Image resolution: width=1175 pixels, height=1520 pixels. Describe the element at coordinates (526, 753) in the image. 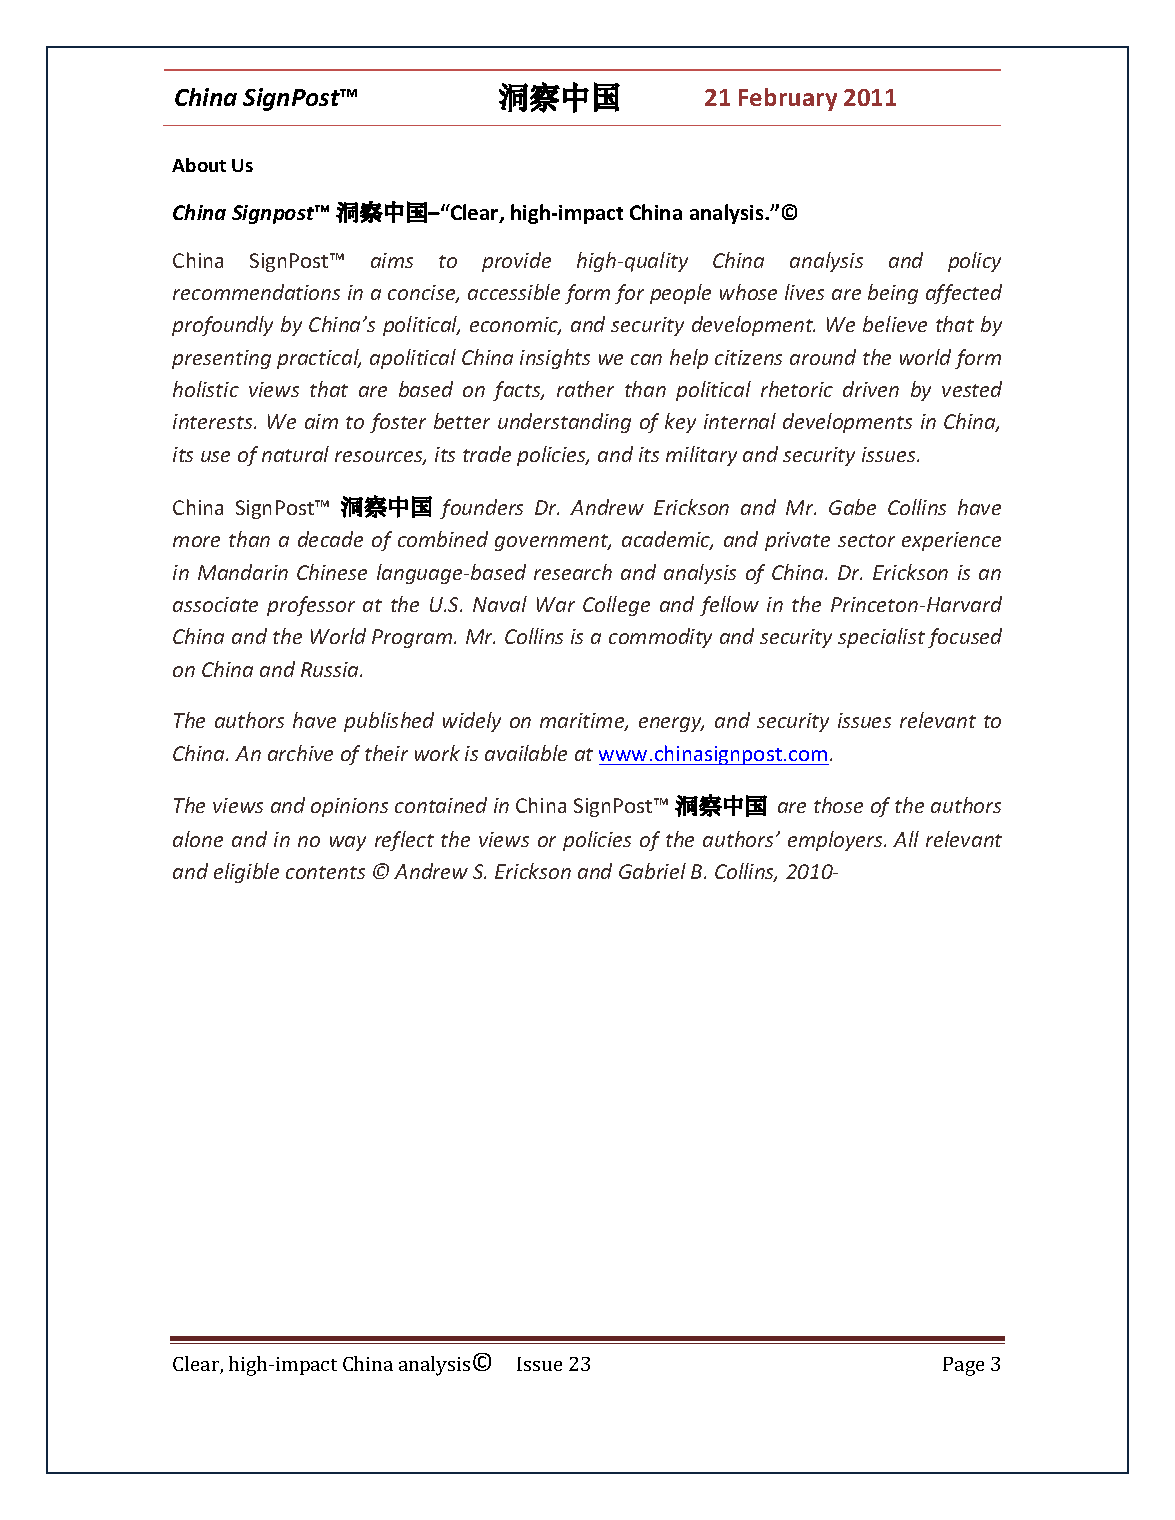

I see `available` at that location.
